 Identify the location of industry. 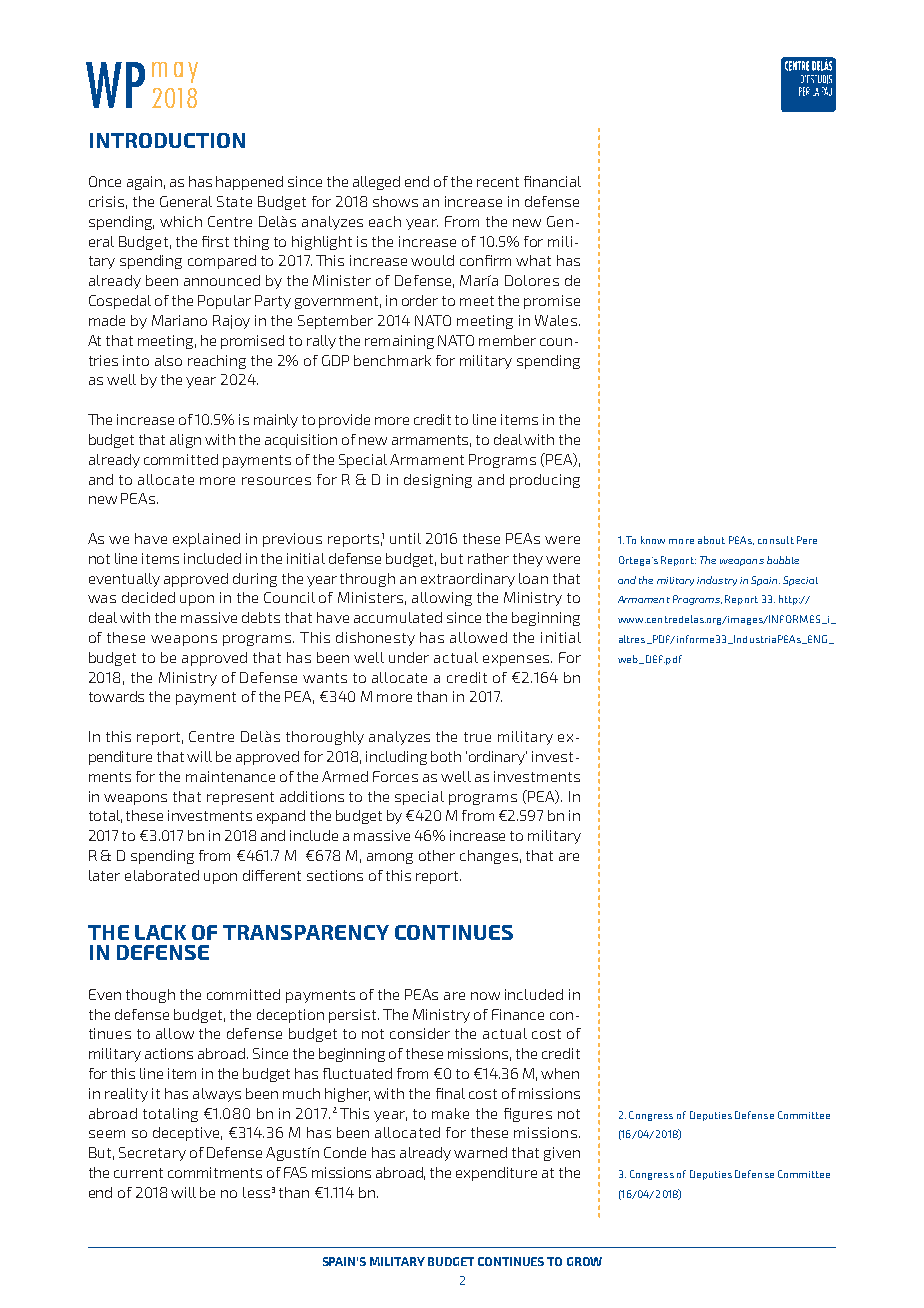
(717, 581).
